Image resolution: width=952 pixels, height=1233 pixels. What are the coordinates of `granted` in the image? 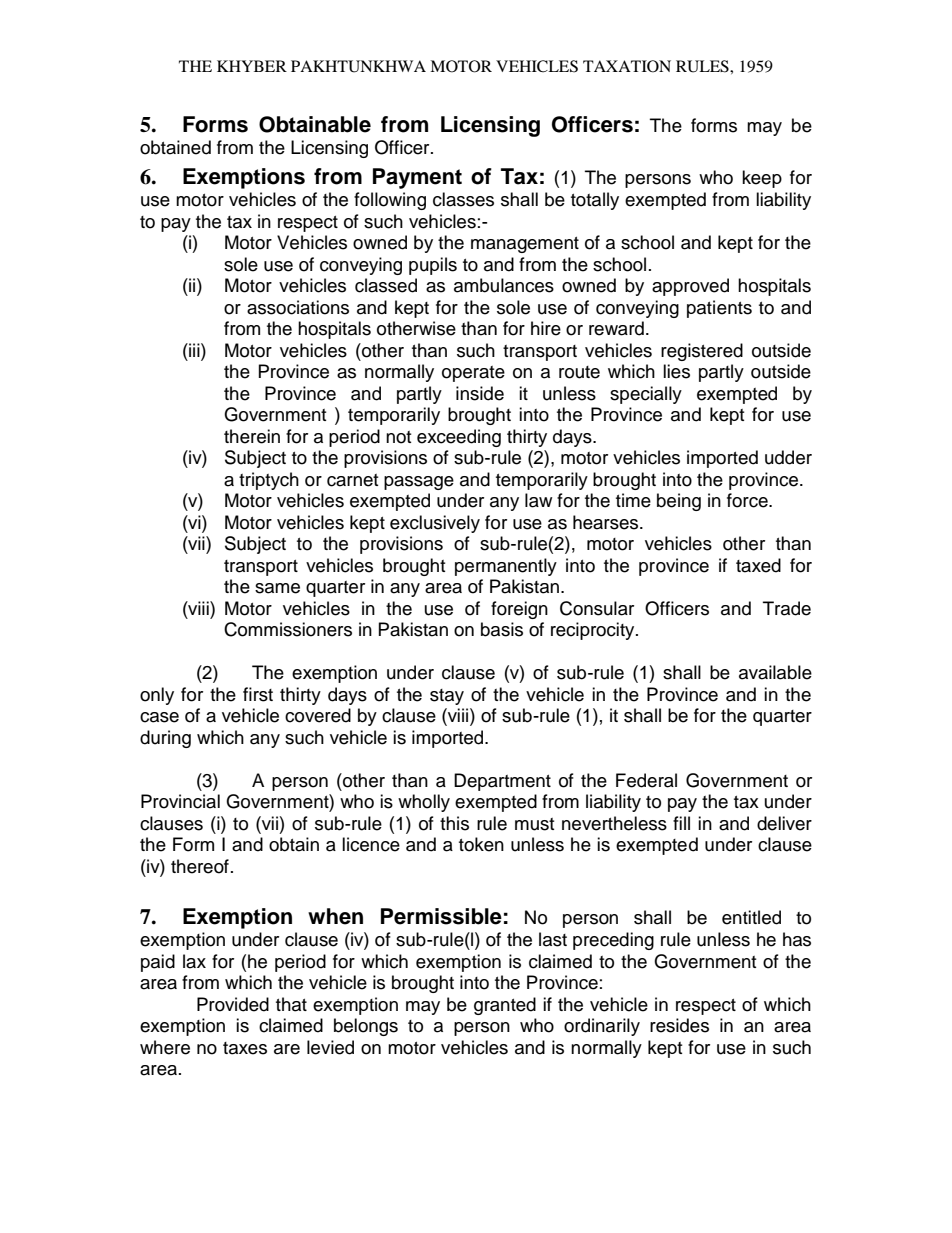 It's located at (505, 1006).
